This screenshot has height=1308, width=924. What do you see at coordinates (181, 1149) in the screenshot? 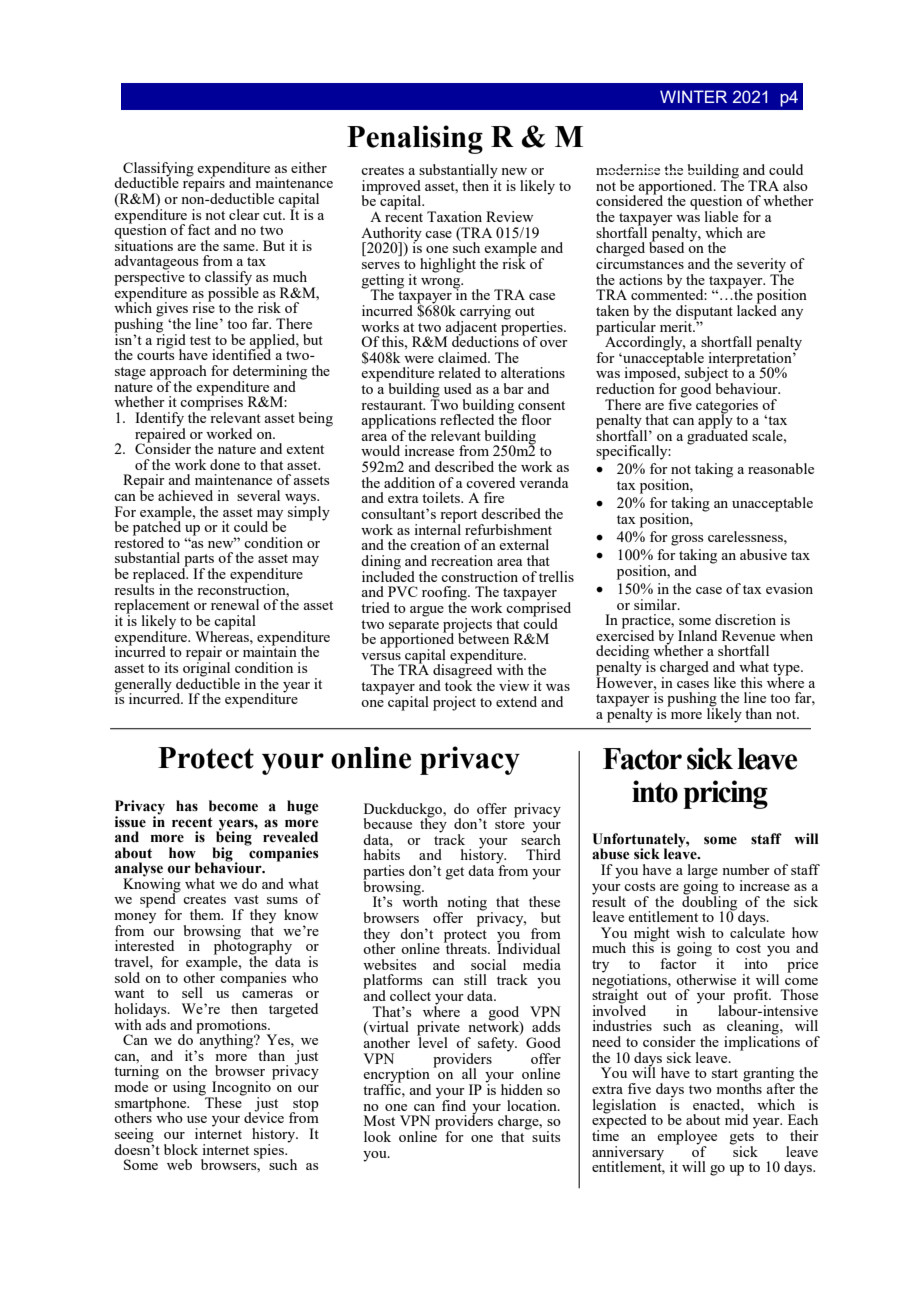
I see `block` at bounding box center [181, 1149].
